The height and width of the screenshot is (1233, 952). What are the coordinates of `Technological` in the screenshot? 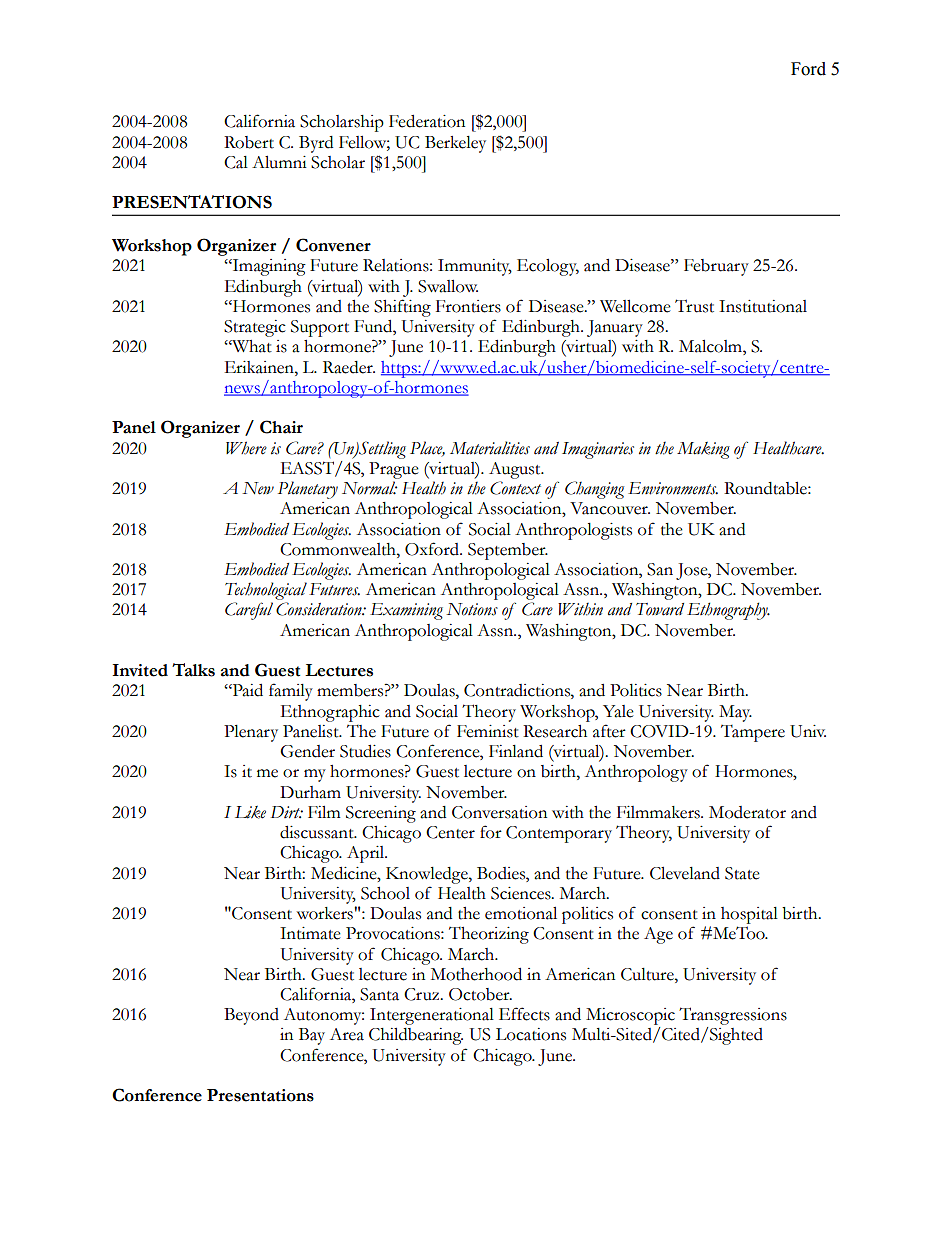 It's located at (266, 591).
